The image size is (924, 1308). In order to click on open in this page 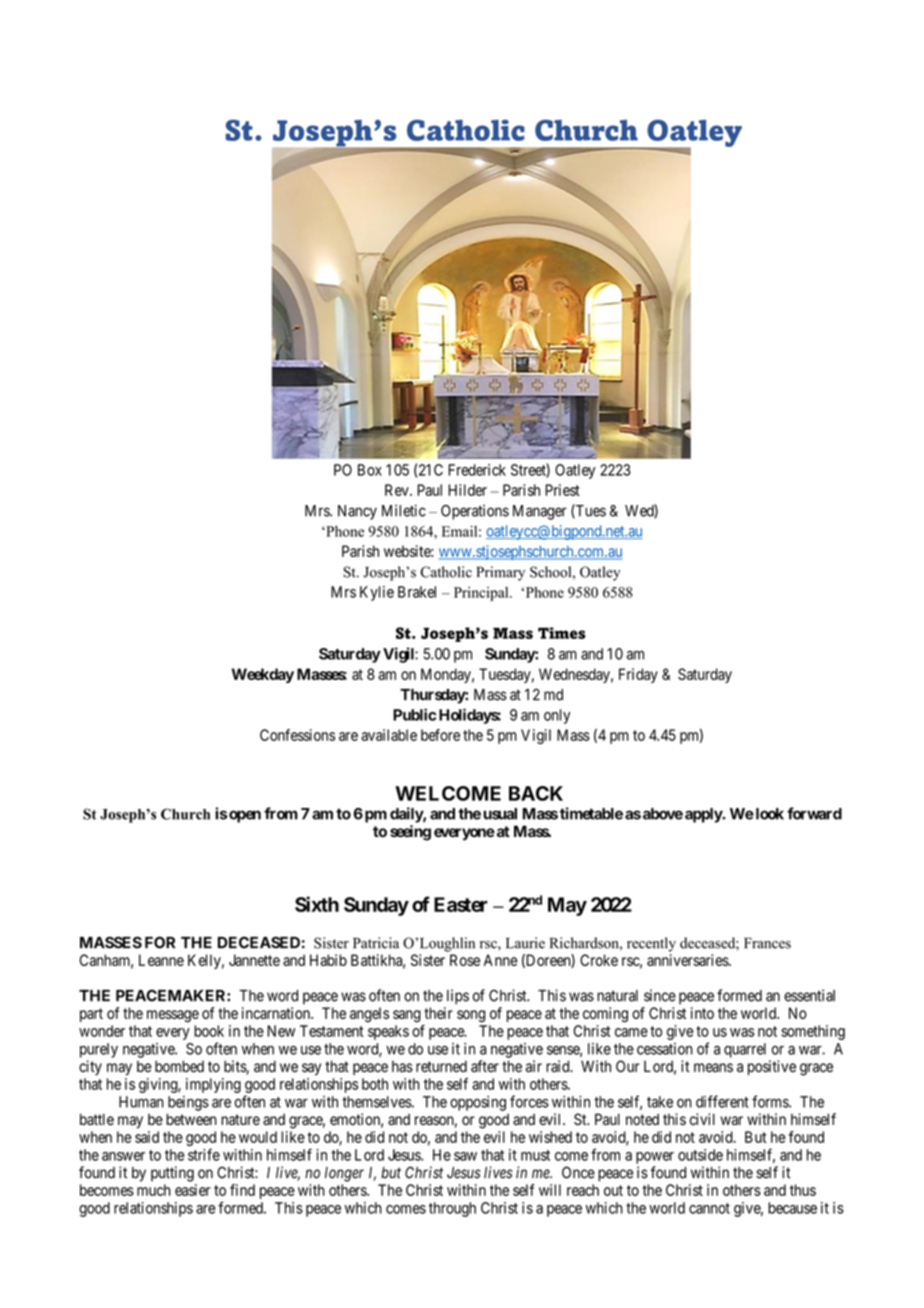, I will do `click(244, 816)`.
